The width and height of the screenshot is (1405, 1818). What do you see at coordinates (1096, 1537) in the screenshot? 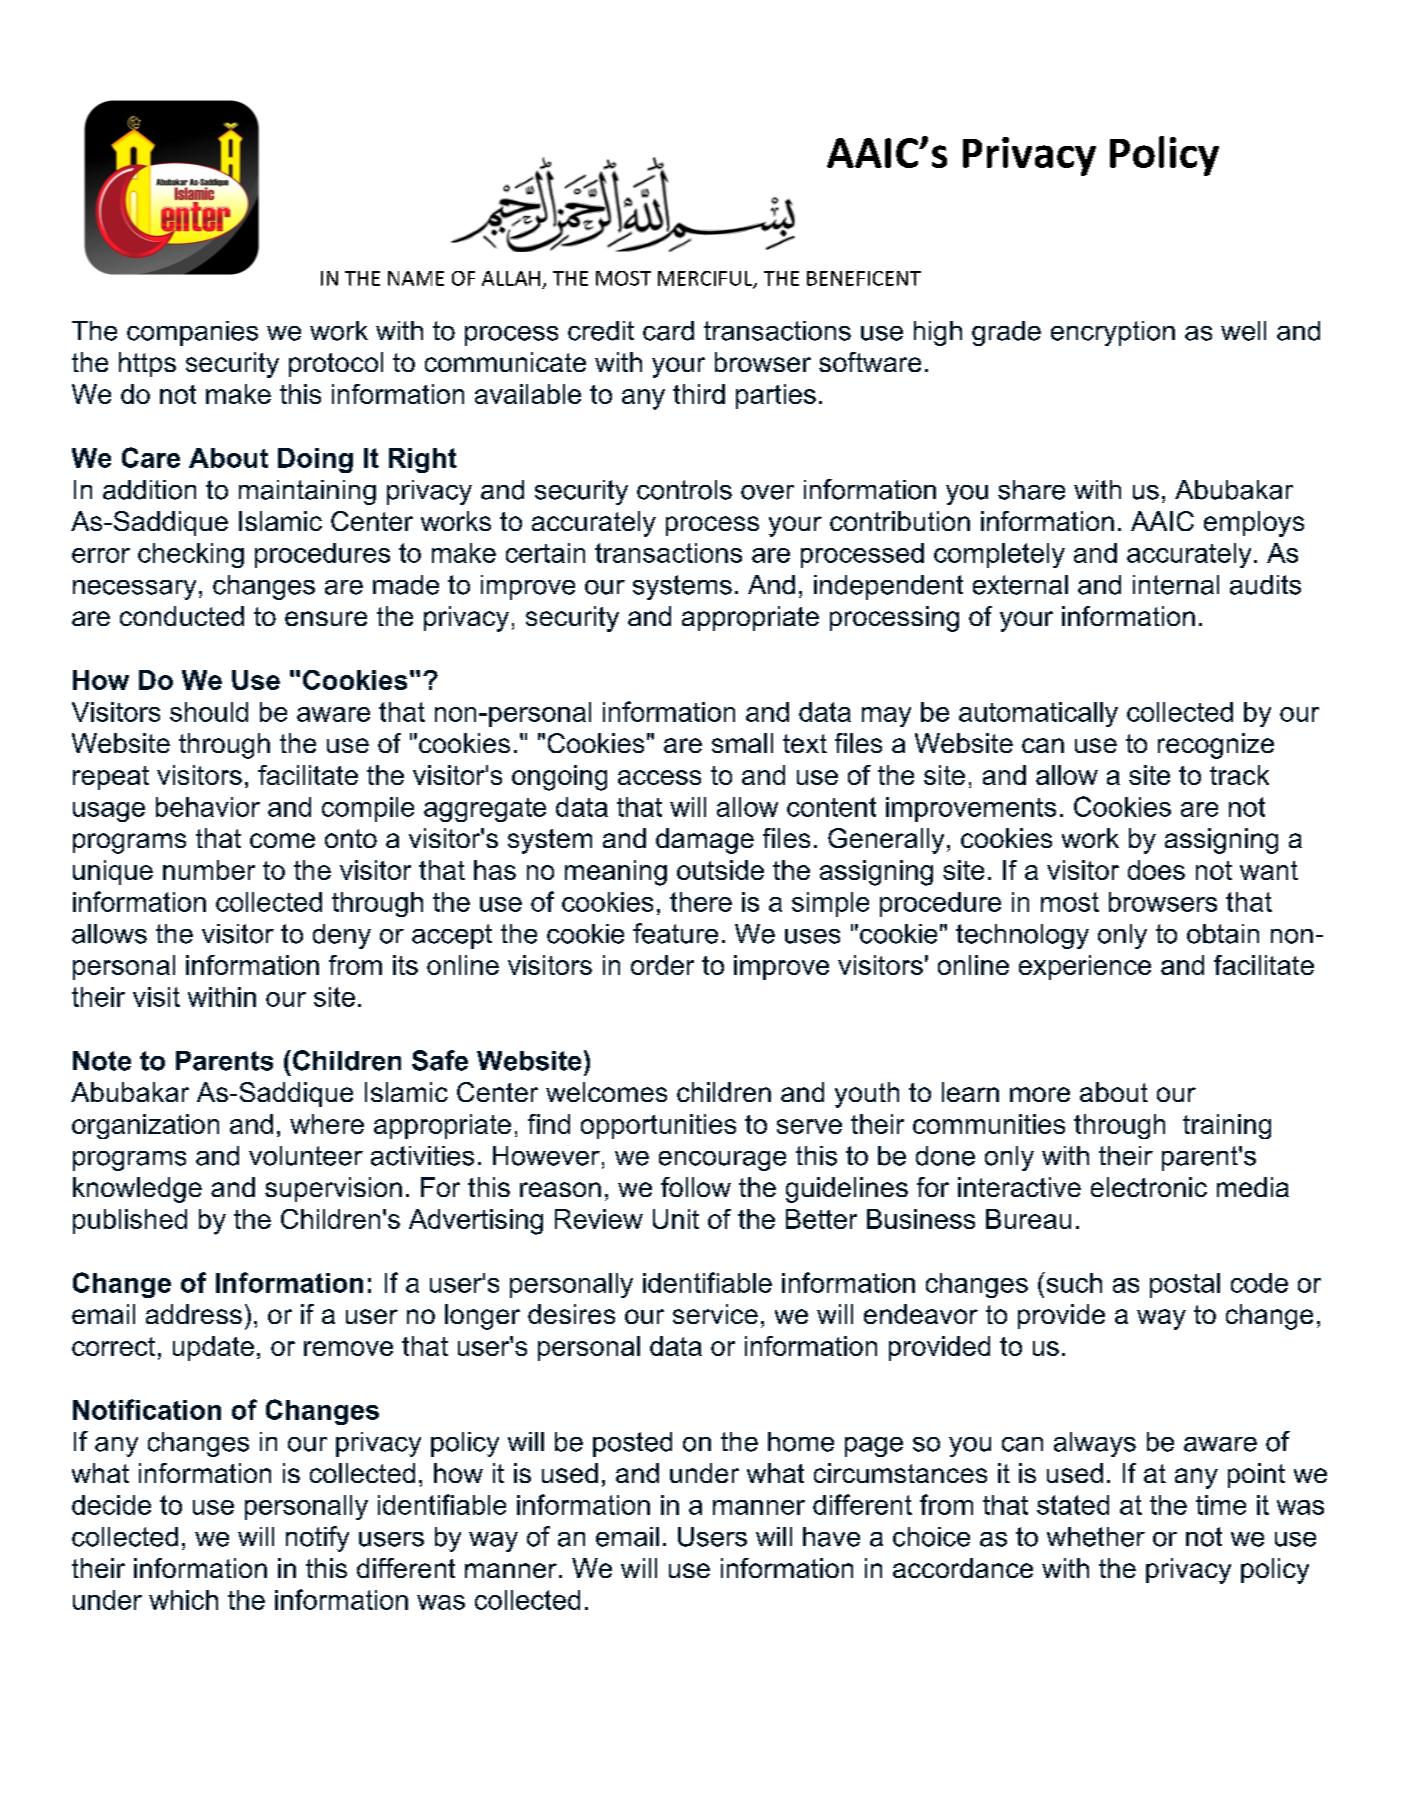
I see `whether` at bounding box center [1096, 1537].
